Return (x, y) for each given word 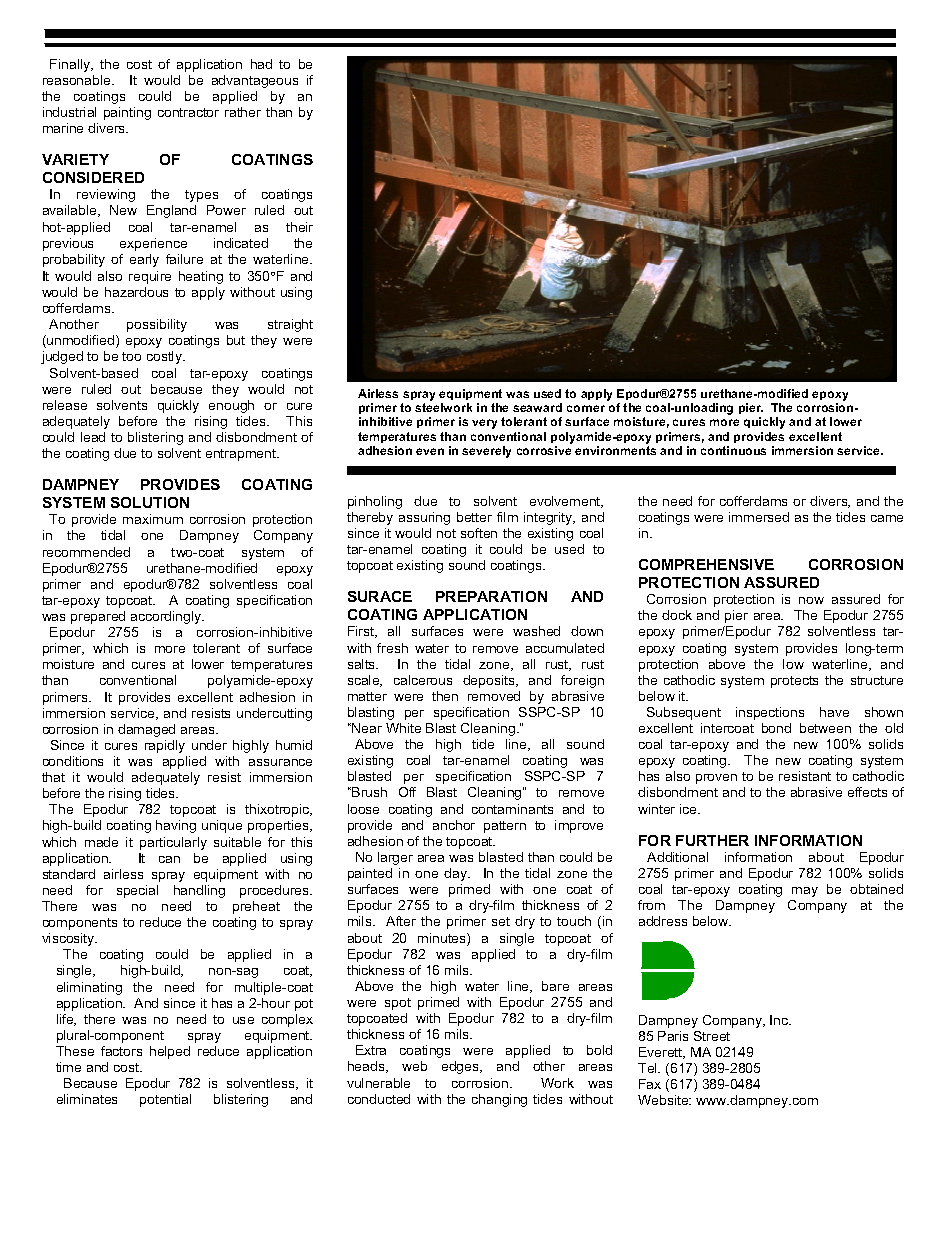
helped (170, 1052)
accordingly (167, 617)
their (299, 227)
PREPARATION (491, 596)
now (811, 600)
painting (127, 113)
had (261, 64)
